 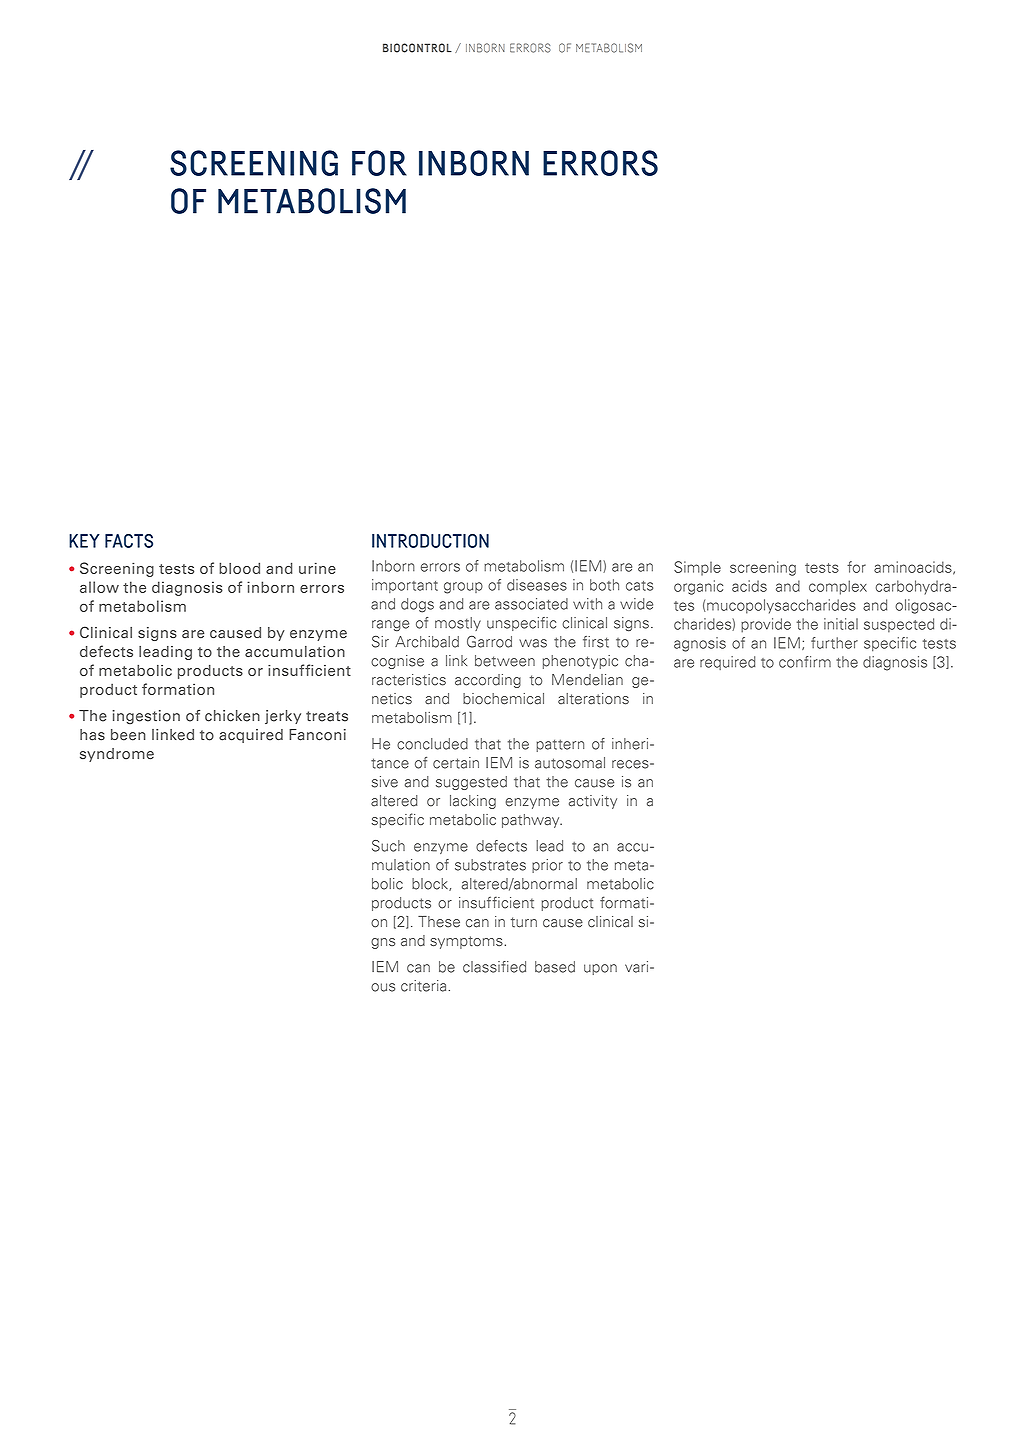 What do you see at coordinates (417, 48) in the screenshot?
I see `BIOCONTROL` at bounding box center [417, 48].
